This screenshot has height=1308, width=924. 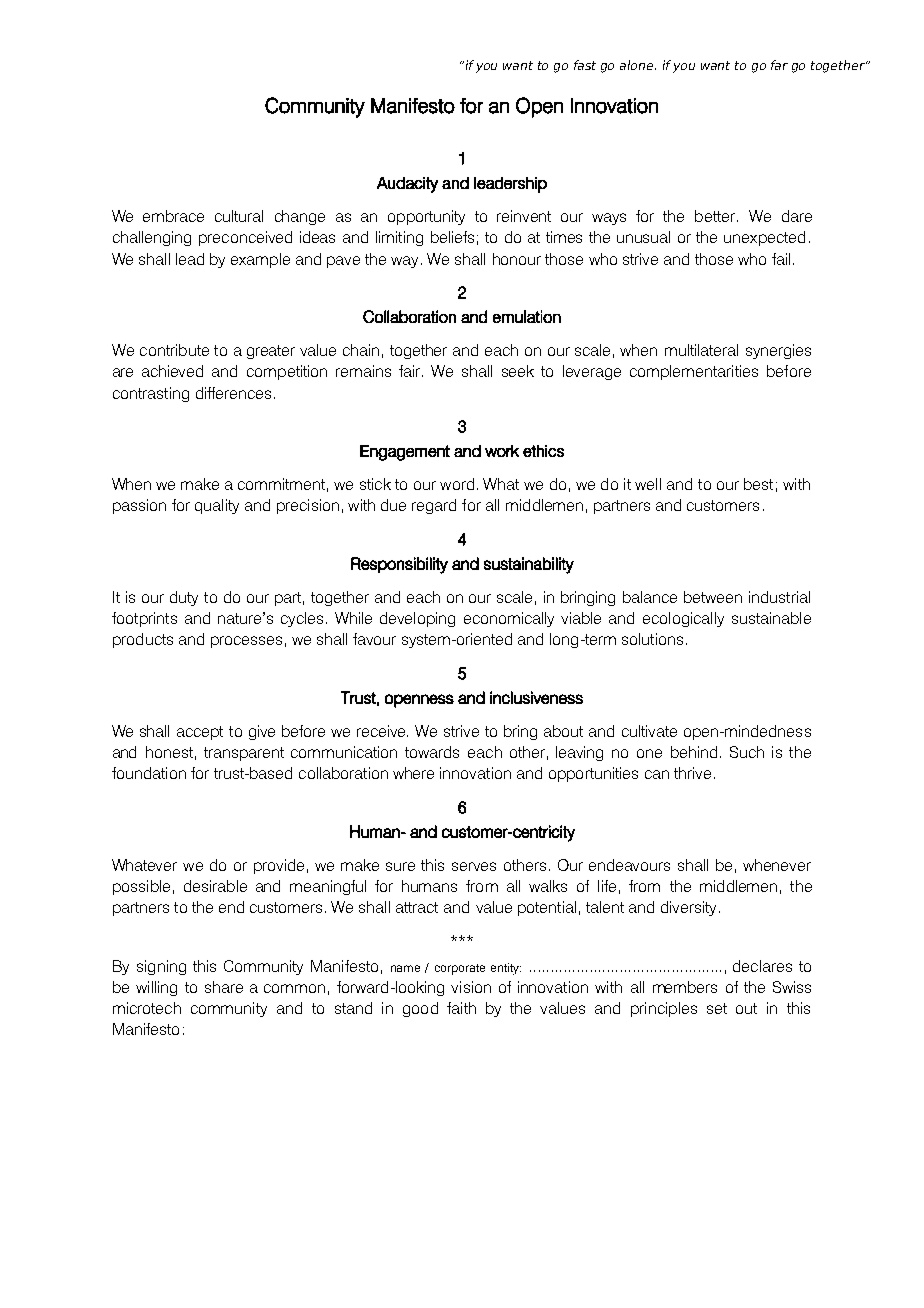 What do you see at coordinates (713, 597) in the screenshot?
I see `between` at bounding box center [713, 597].
